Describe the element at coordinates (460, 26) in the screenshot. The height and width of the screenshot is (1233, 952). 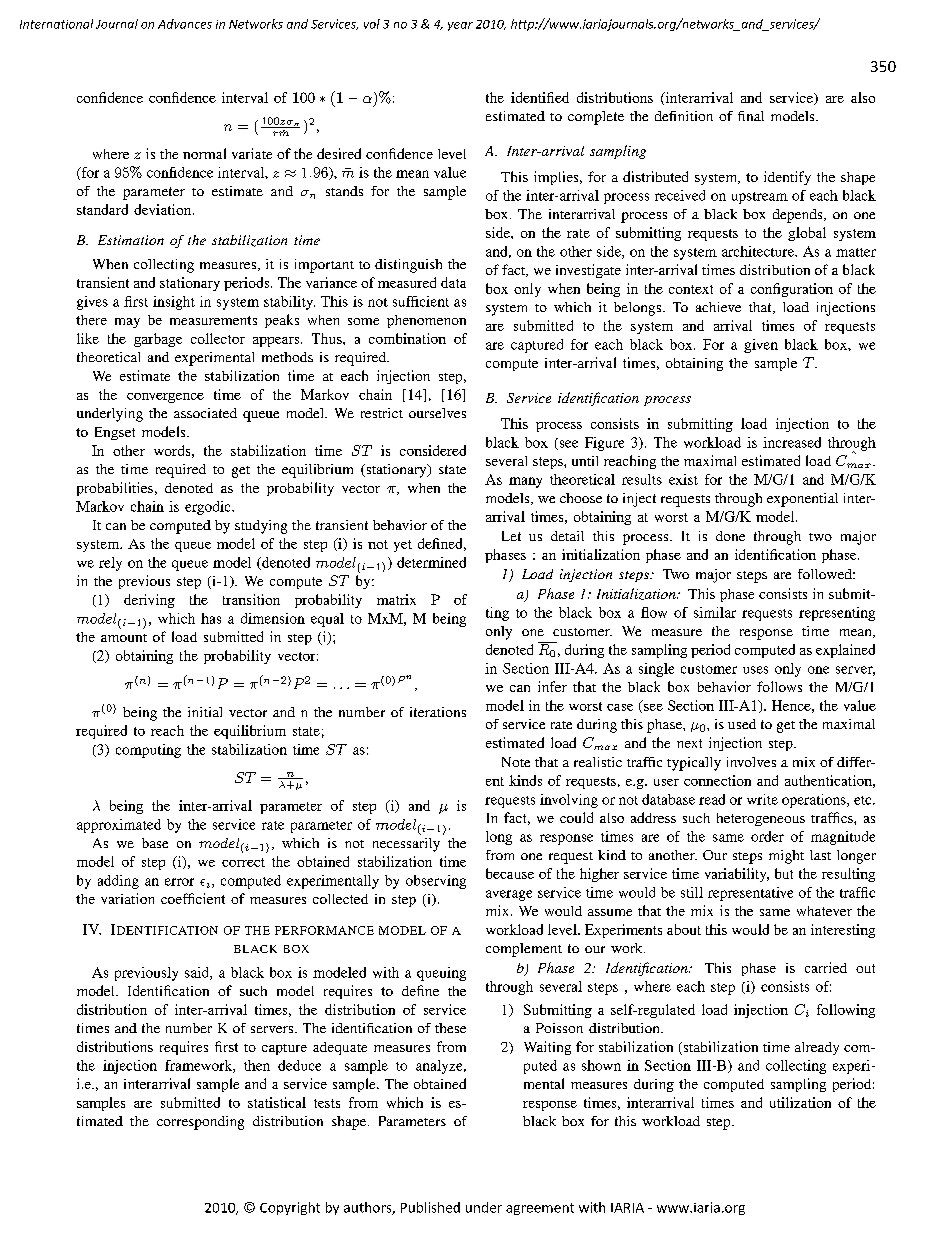
I see `year` at that location.
